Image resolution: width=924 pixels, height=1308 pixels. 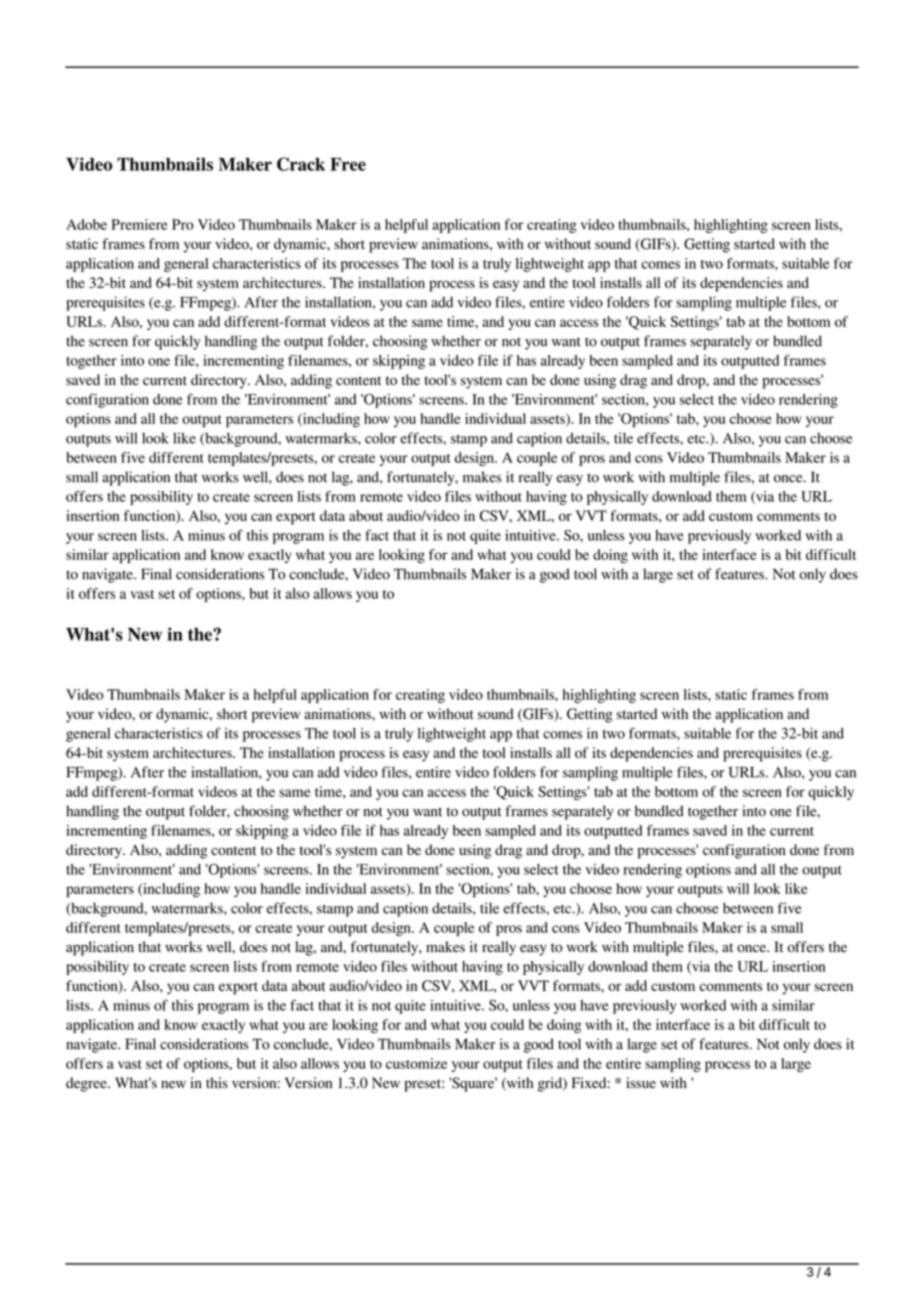 What do you see at coordinates (140, 224) in the image?
I see `Premiere` at bounding box center [140, 224].
